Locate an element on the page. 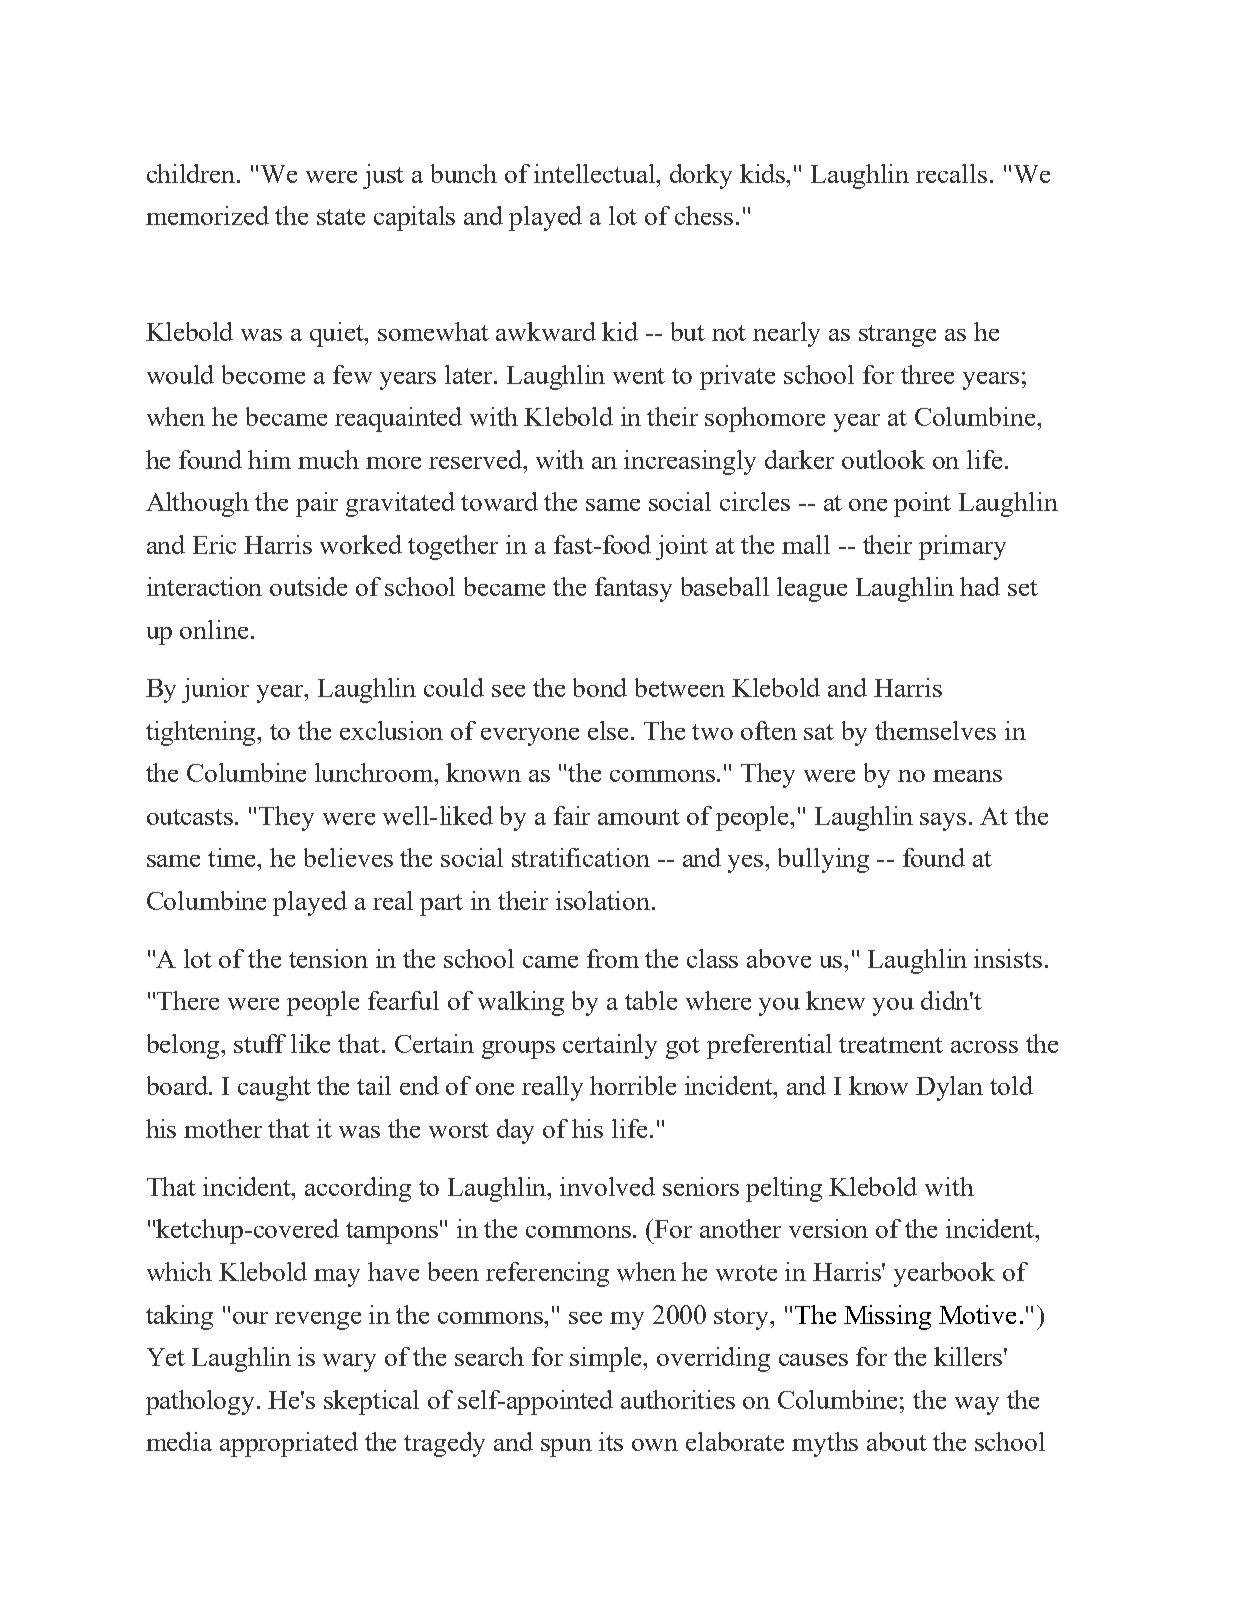 This page has width=1241, height=1606. its is located at coordinates (611, 1441).
